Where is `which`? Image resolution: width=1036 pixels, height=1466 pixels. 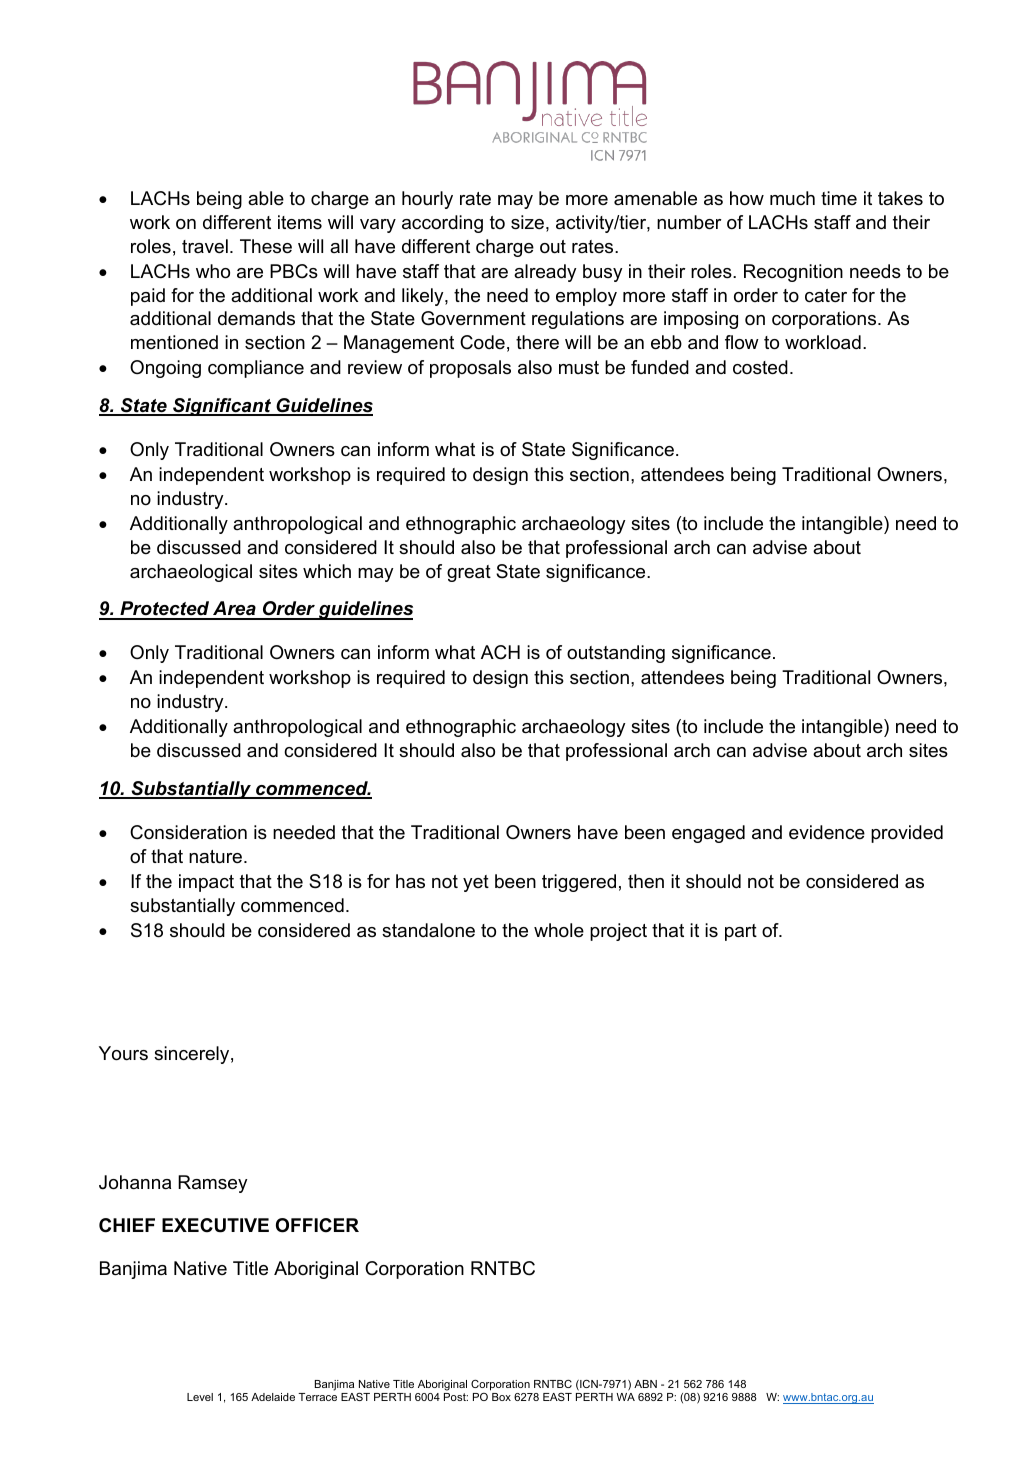 which is located at coordinates (327, 571).
